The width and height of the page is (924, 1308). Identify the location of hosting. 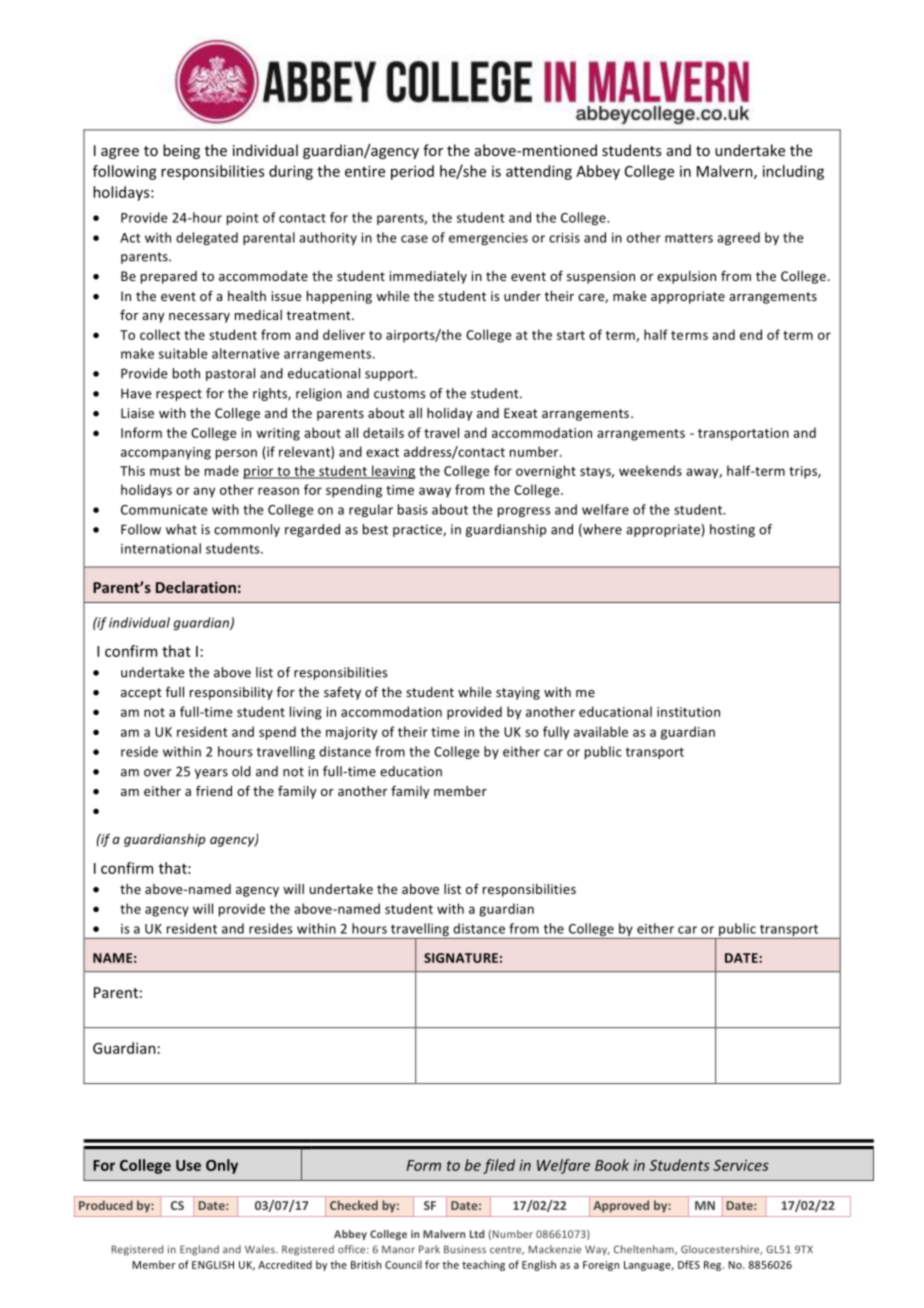
(732, 530).
